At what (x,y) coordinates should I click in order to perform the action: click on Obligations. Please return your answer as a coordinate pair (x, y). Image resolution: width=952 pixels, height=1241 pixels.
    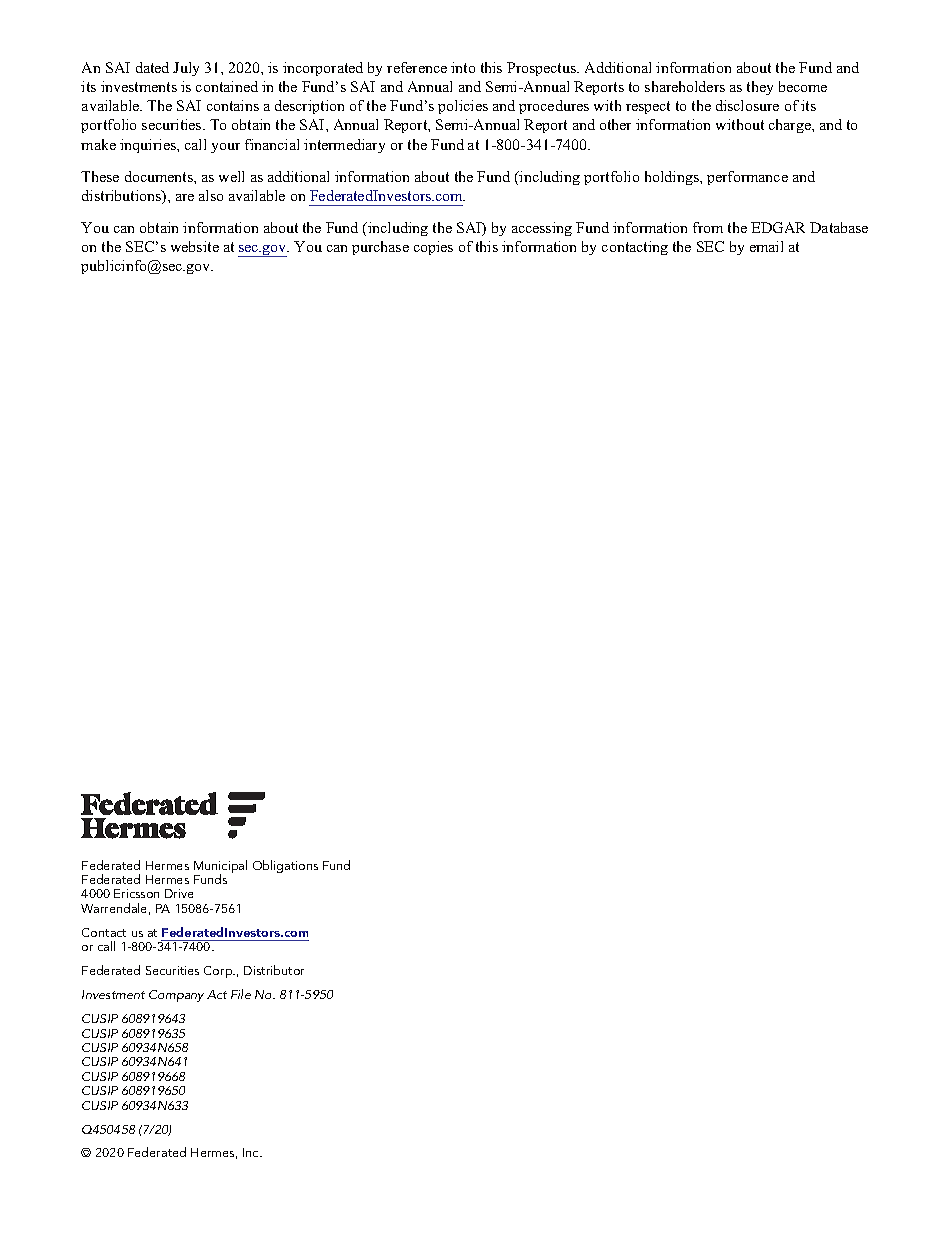
    Looking at the image, I should click on (285, 866).
